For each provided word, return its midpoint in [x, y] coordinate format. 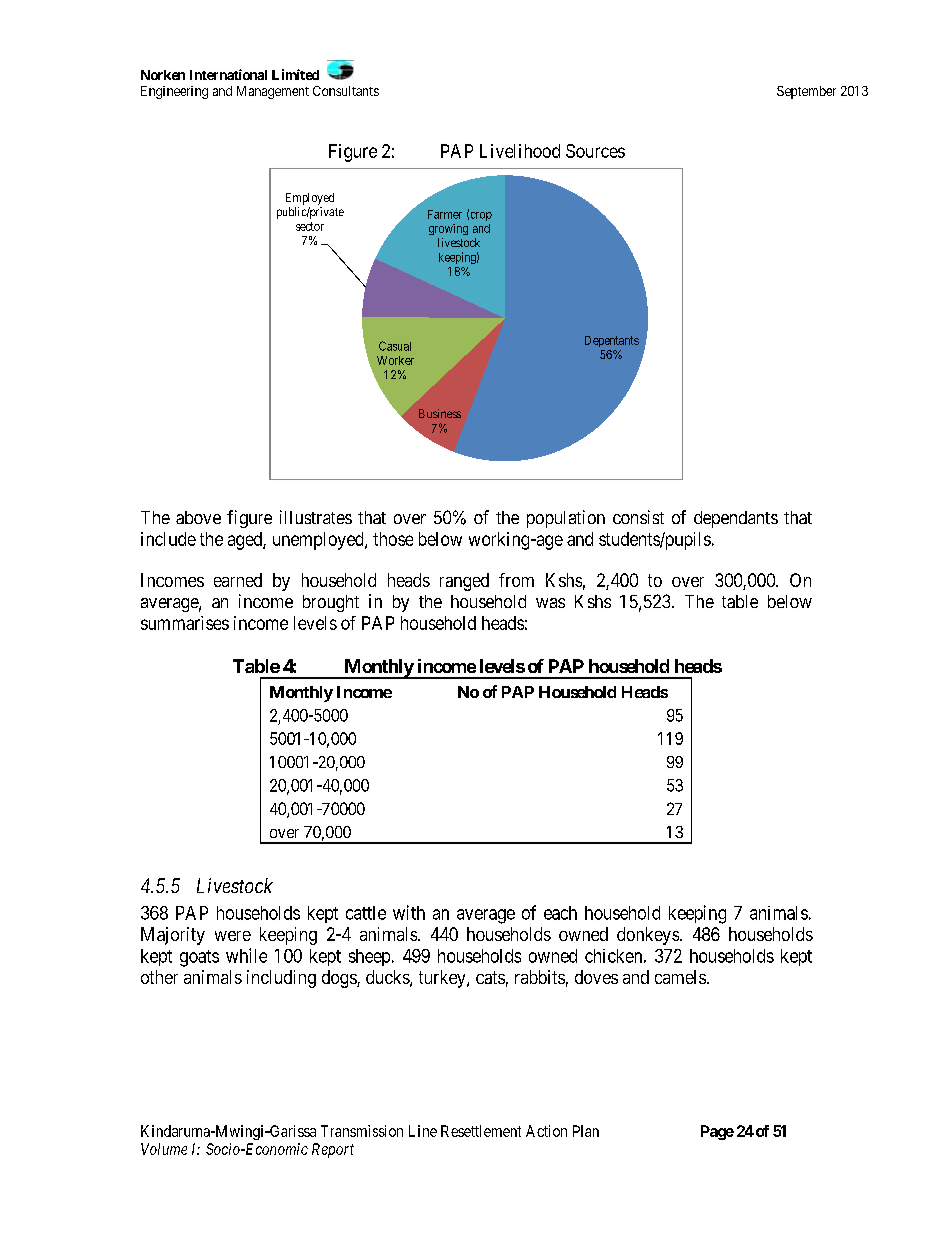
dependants [736, 519]
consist [638, 517]
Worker [395, 360]
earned [238, 580]
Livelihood [520, 151]
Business [440, 413]
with [409, 912]
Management [273, 92]
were [233, 936]
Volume [164, 1149]
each [560, 913]
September [806, 92]
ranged [464, 582]
